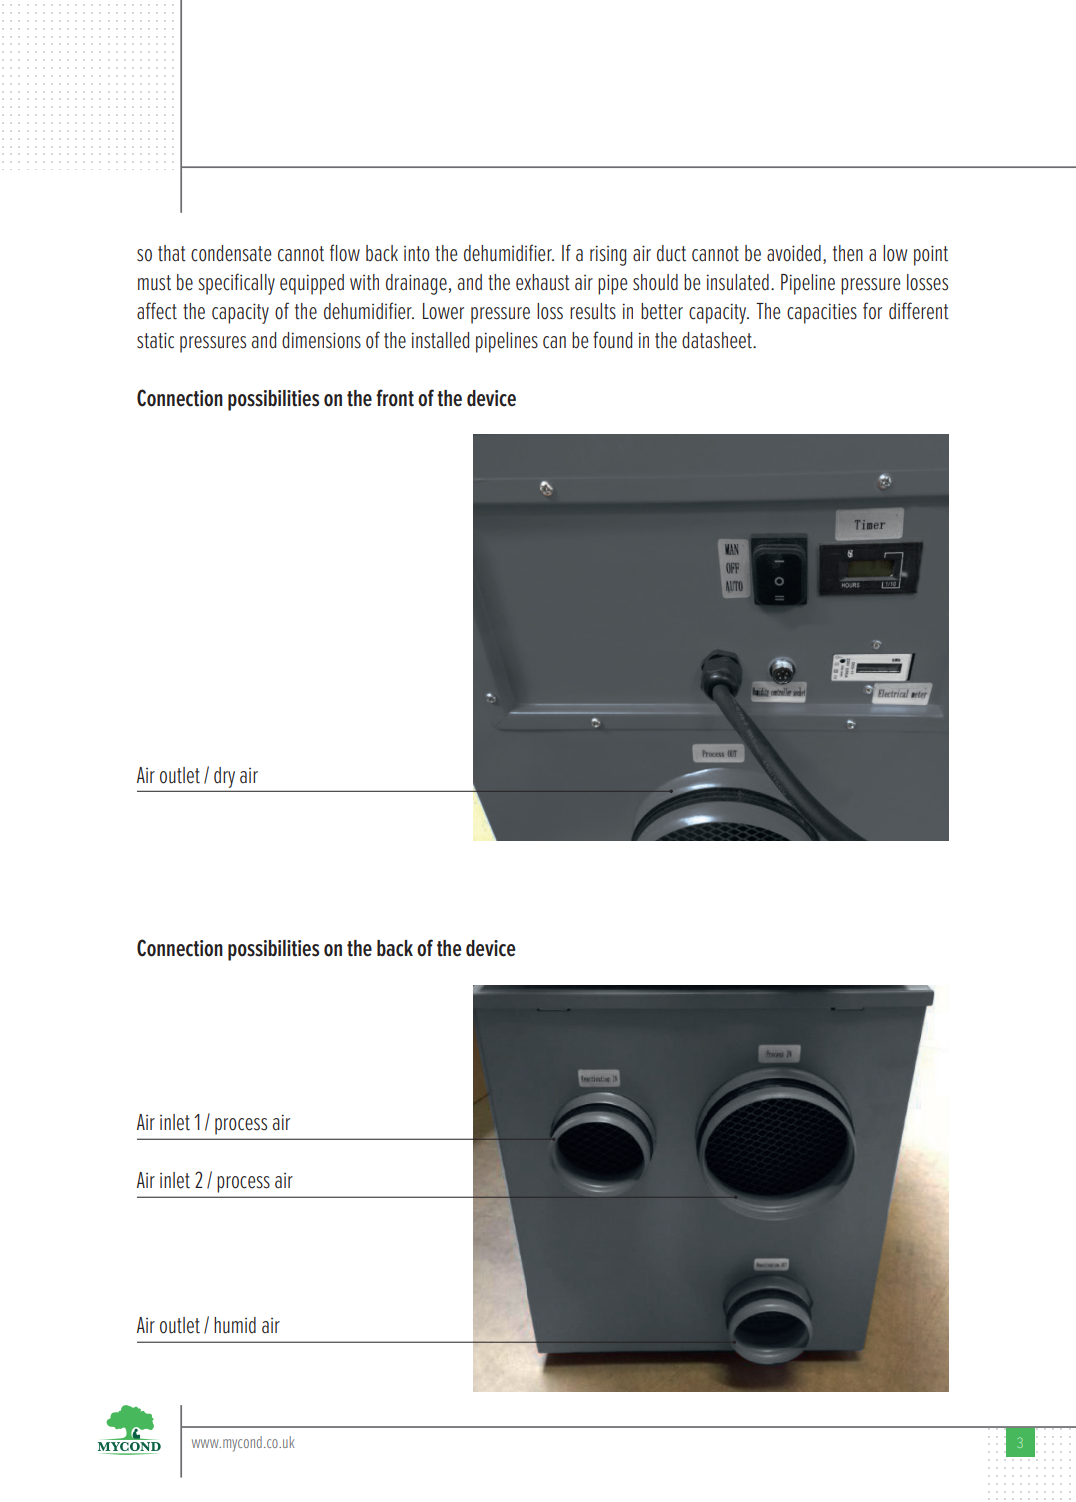 The width and height of the screenshot is (1076, 1502). I want to click on installed, so click(440, 340).
